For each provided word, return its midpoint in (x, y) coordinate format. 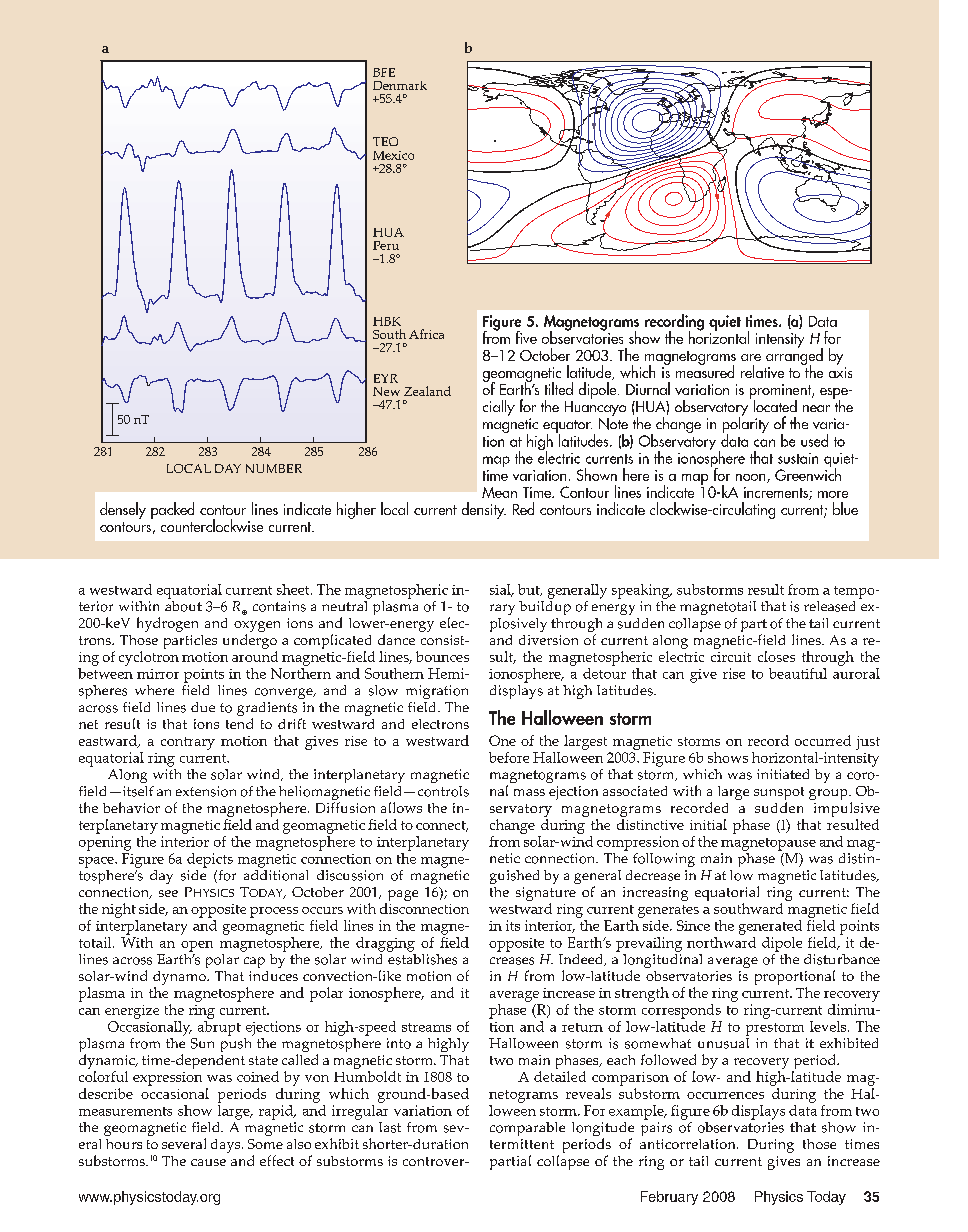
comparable (527, 1129)
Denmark (400, 85)
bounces (442, 656)
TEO (385, 141)
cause (208, 1162)
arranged (794, 356)
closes (776, 656)
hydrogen (167, 624)
